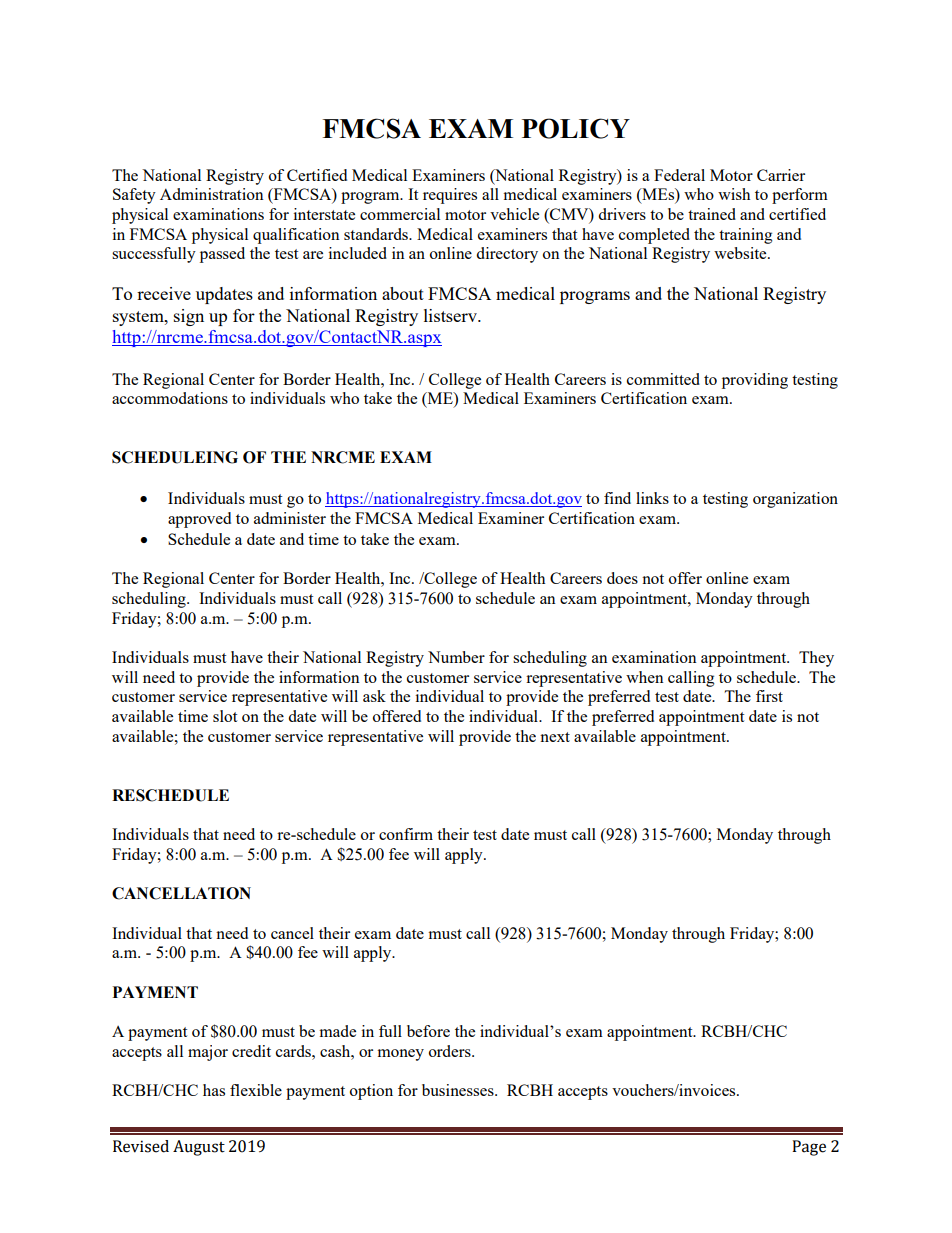  I want to click on requires, so click(450, 196).
